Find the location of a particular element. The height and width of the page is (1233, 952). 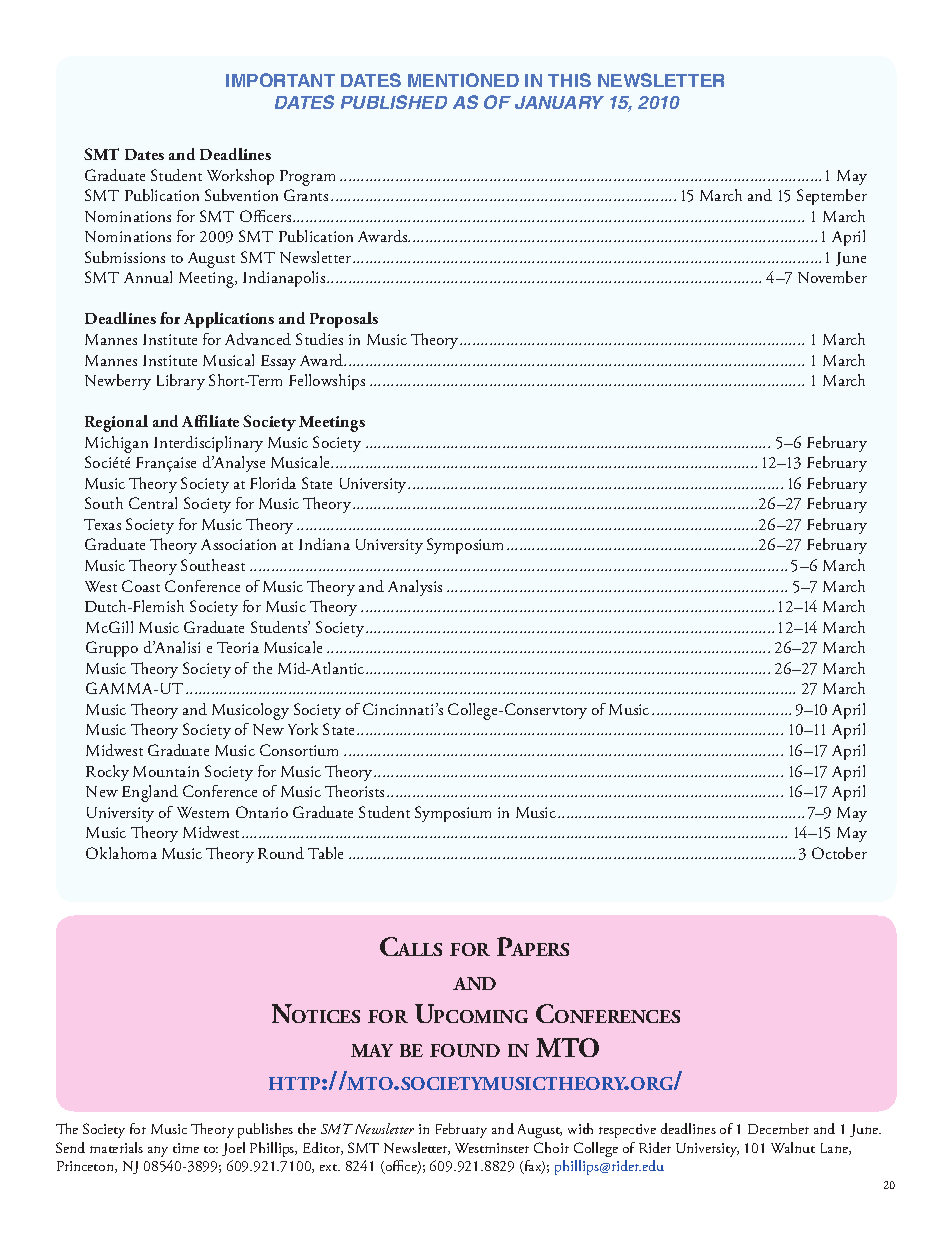

October is located at coordinates (839, 853).
